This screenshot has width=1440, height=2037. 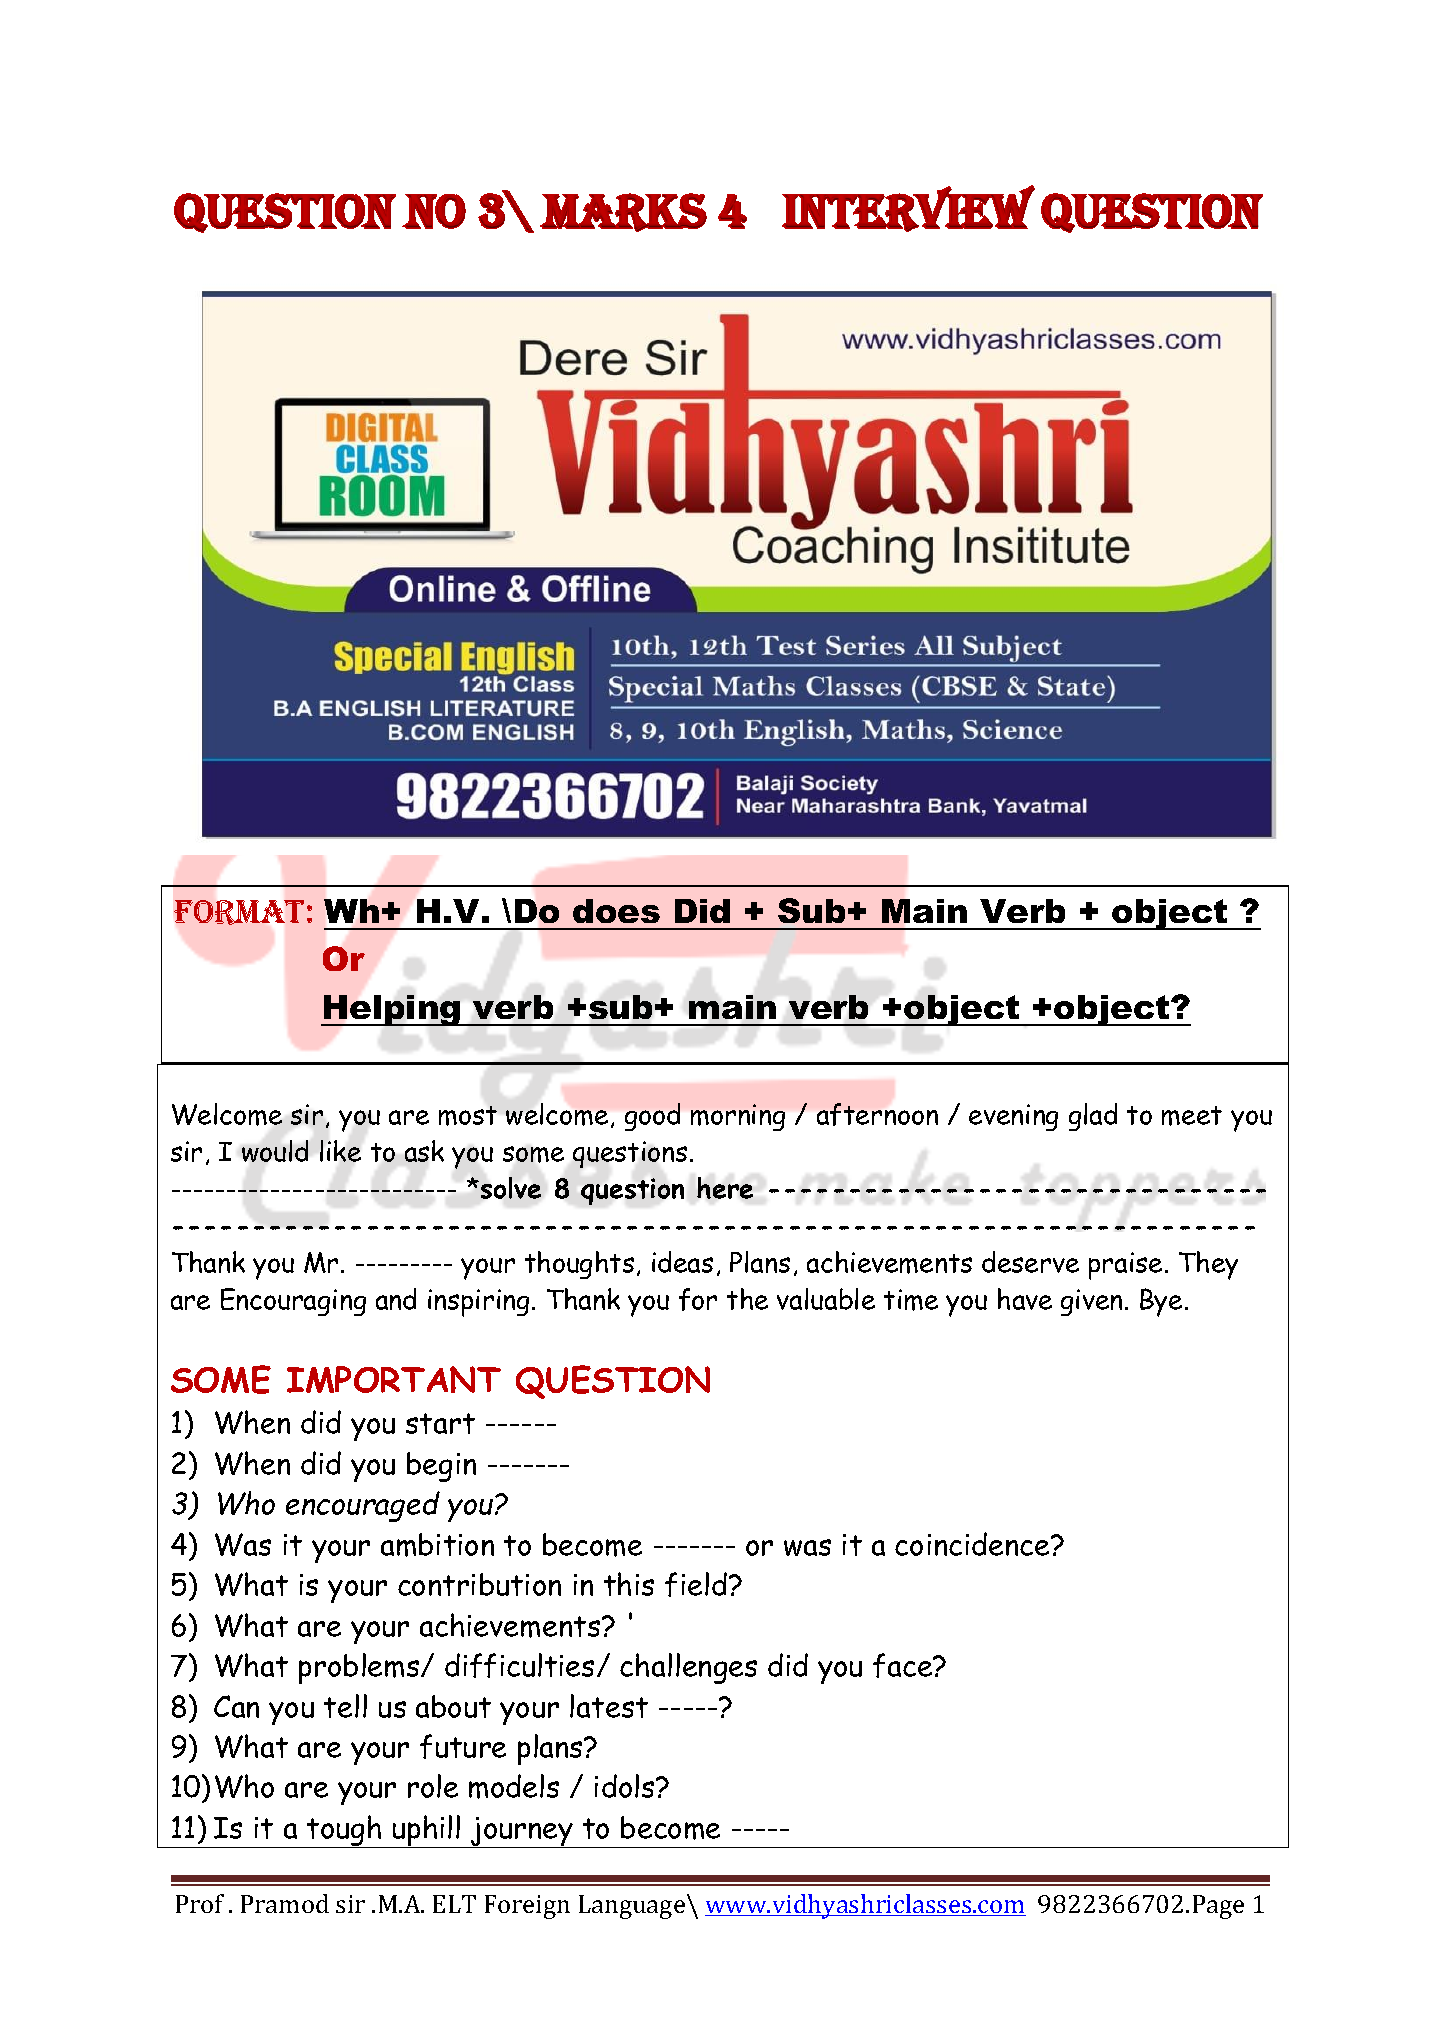 What do you see at coordinates (623, 212) in the screenshot?
I see `marks` at bounding box center [623, 212].
